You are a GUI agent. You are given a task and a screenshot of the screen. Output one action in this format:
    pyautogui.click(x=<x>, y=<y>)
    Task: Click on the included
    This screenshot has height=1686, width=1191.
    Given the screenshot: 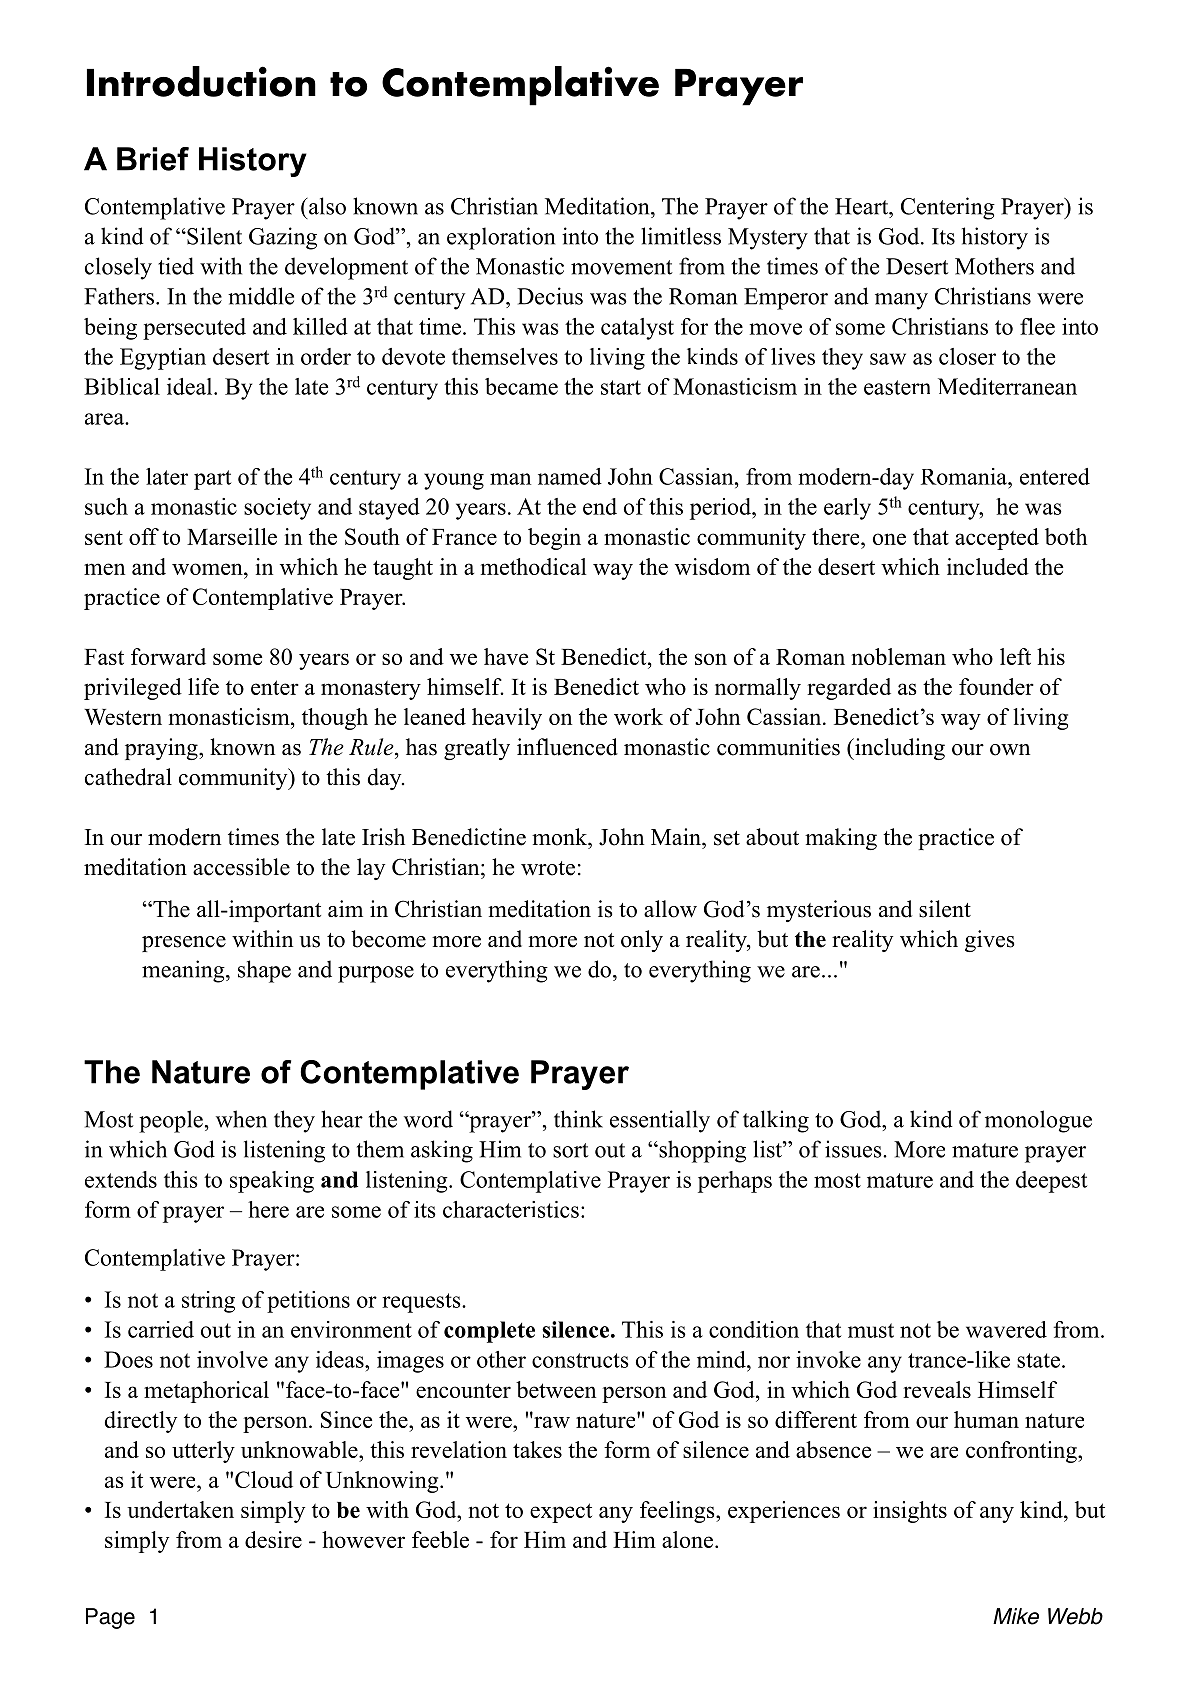 What is the action you would take?
    pyautogui.click(x=988, y=566)
